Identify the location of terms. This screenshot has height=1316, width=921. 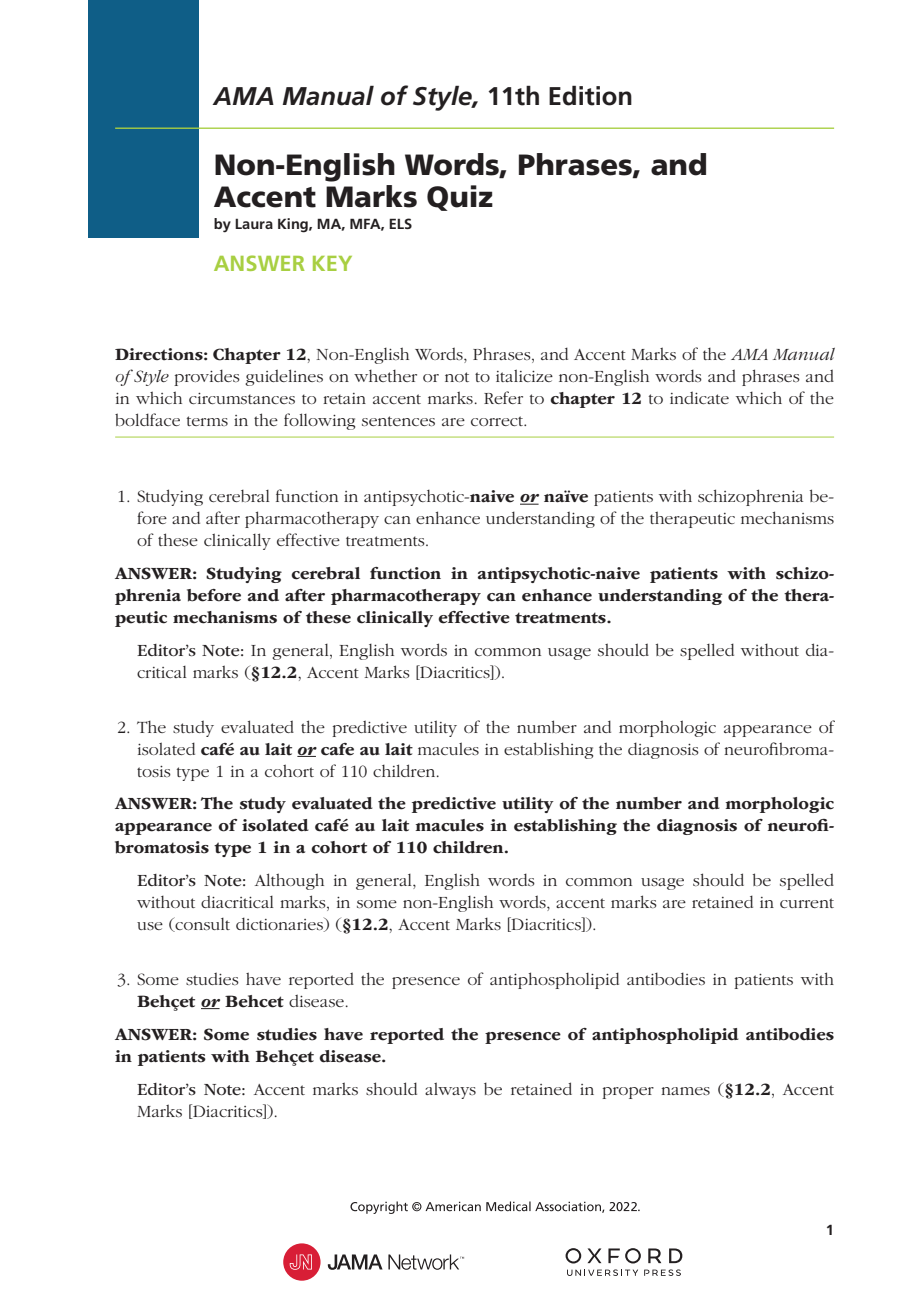
(207, 421).
